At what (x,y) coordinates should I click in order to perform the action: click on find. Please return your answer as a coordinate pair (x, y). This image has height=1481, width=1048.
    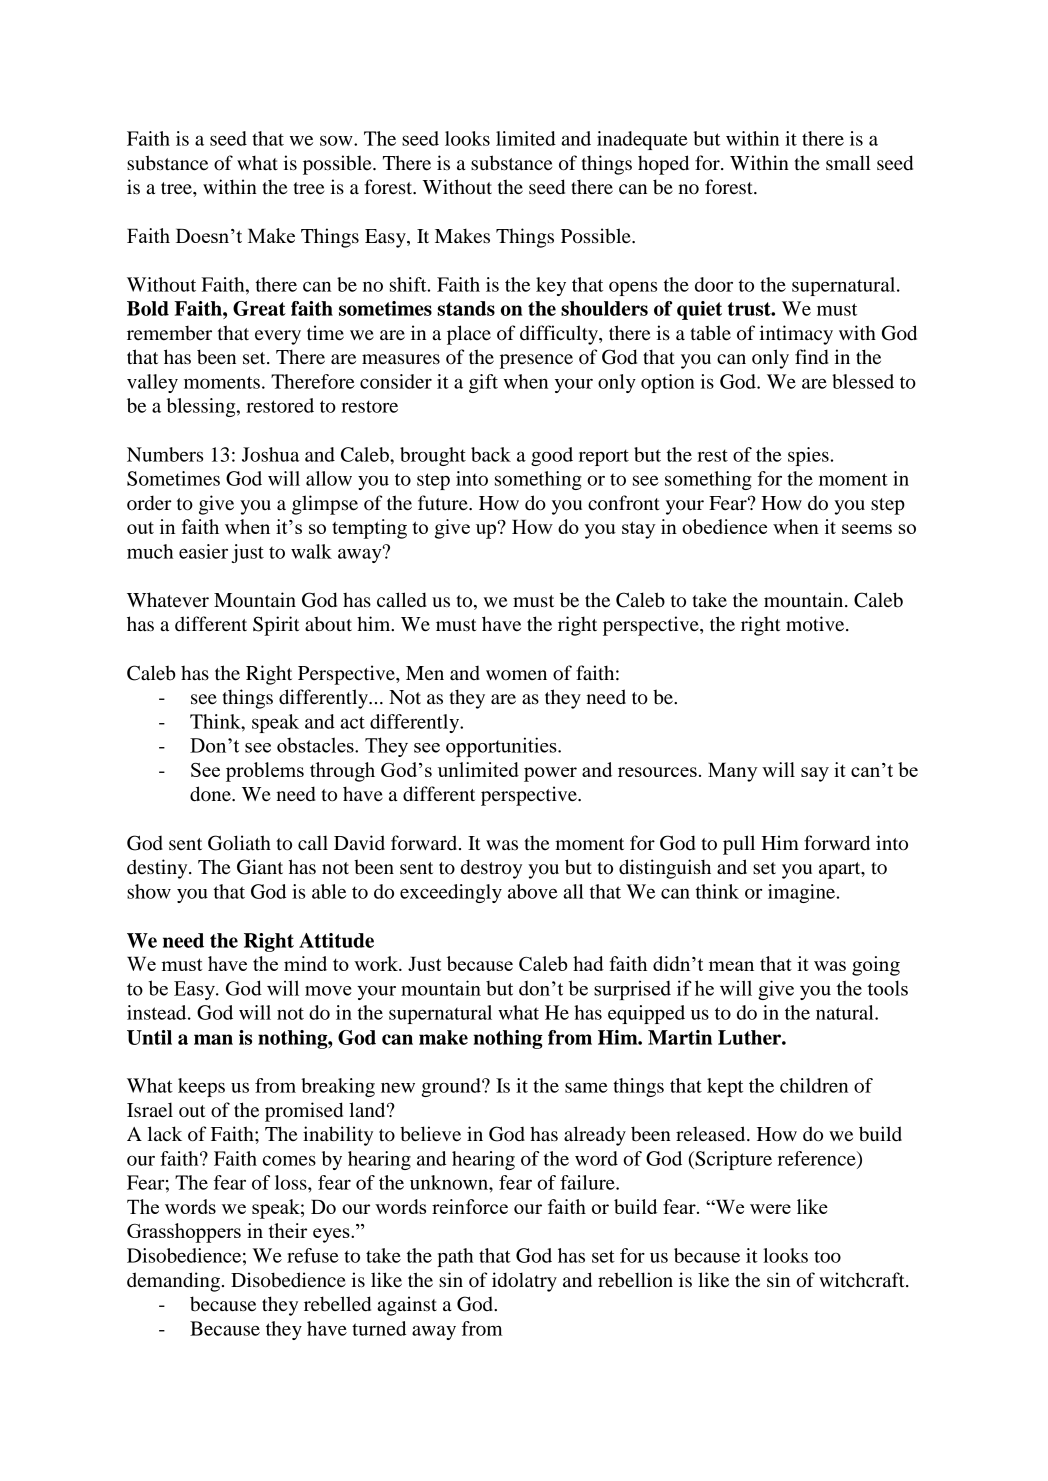
    Looking at the image, I should click on (811, 357).
